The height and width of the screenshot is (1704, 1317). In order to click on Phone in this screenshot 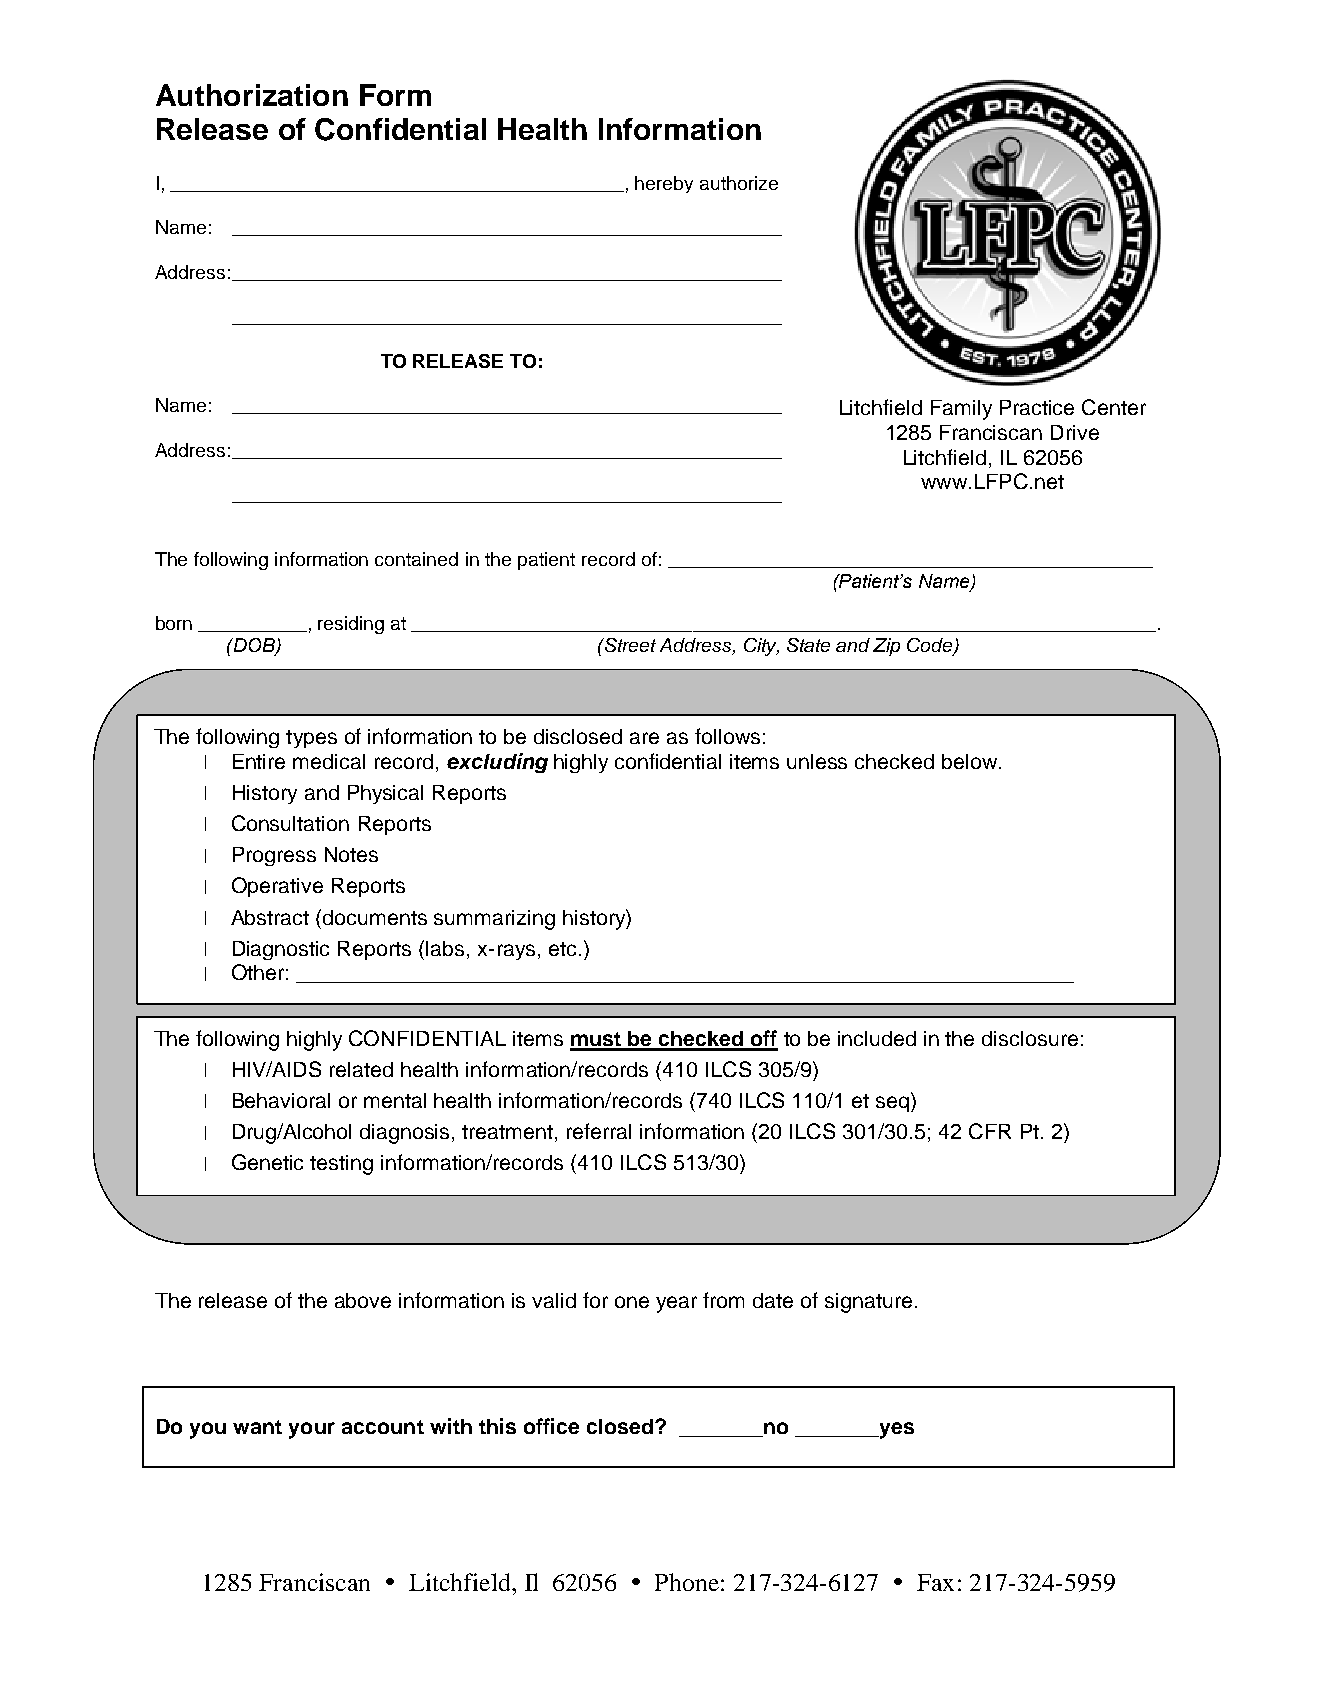, I will do `click(687, 1582)`.
